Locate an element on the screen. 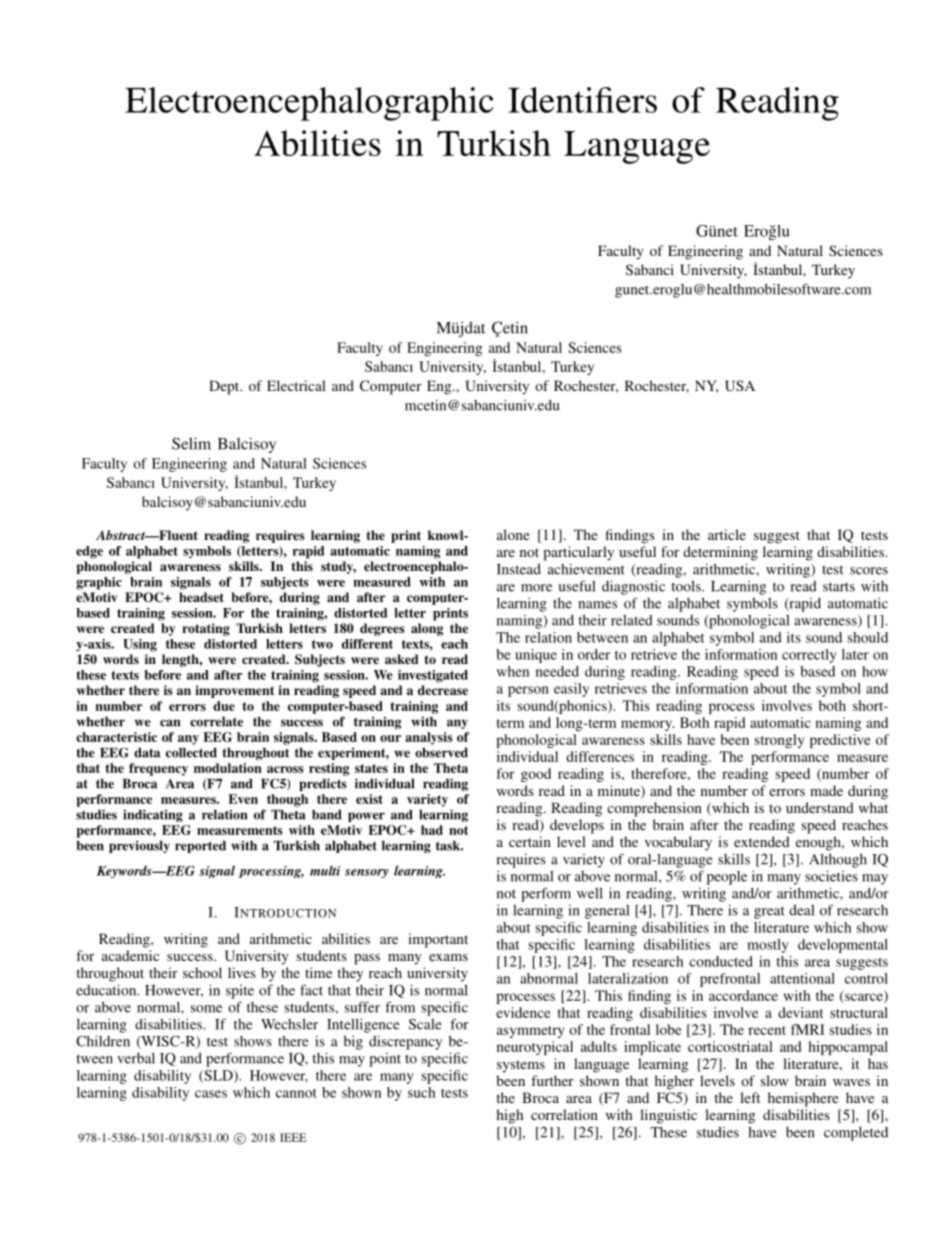  Identifiers is located at coordinates (582, 100).
